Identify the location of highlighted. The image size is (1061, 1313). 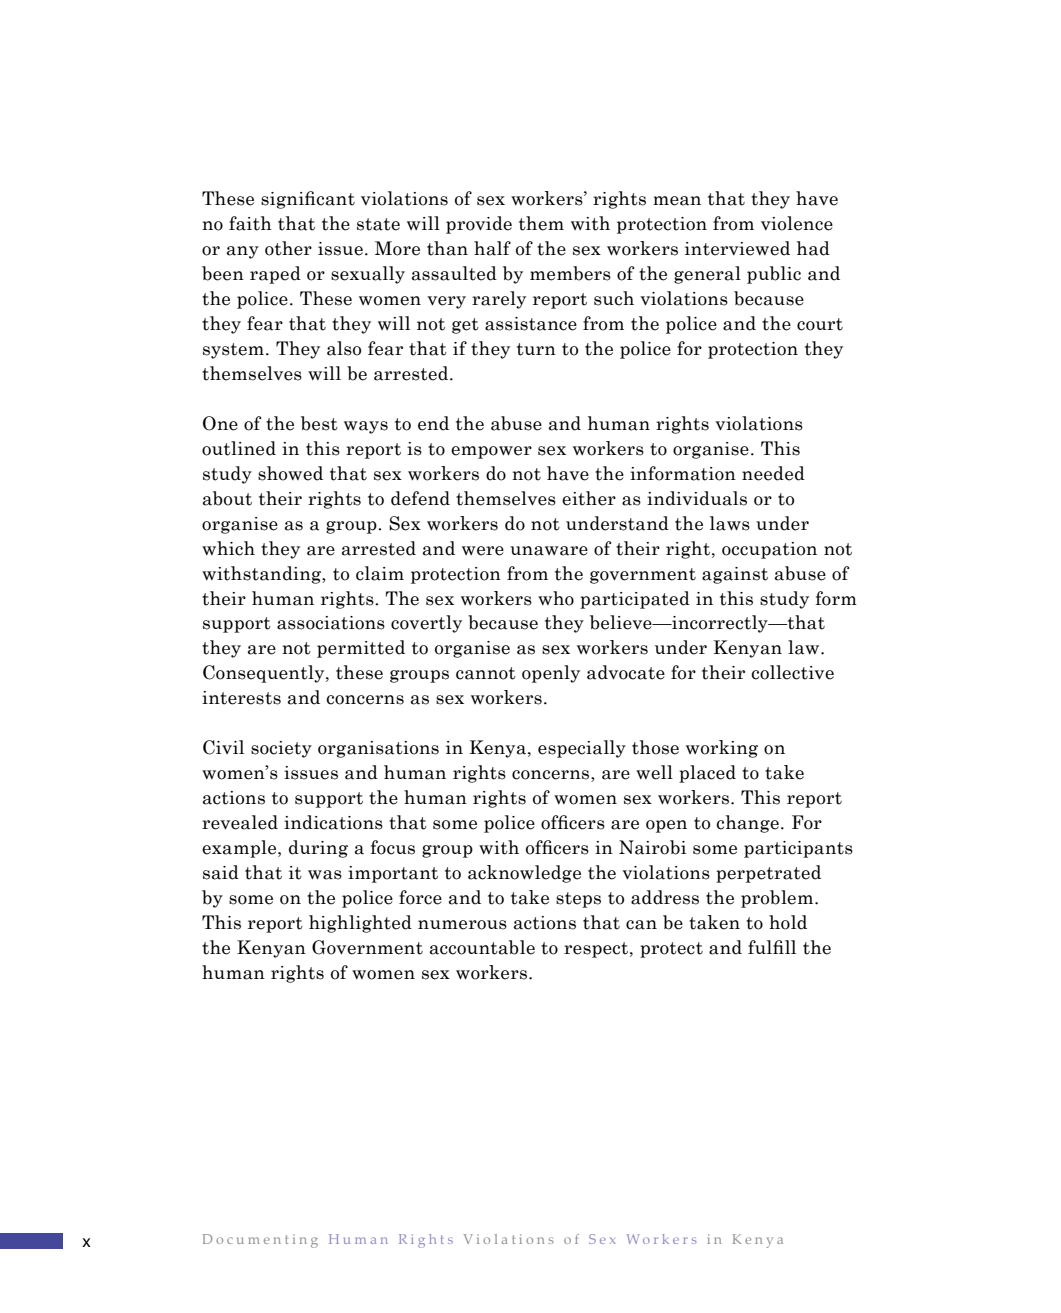
(360, 924).
